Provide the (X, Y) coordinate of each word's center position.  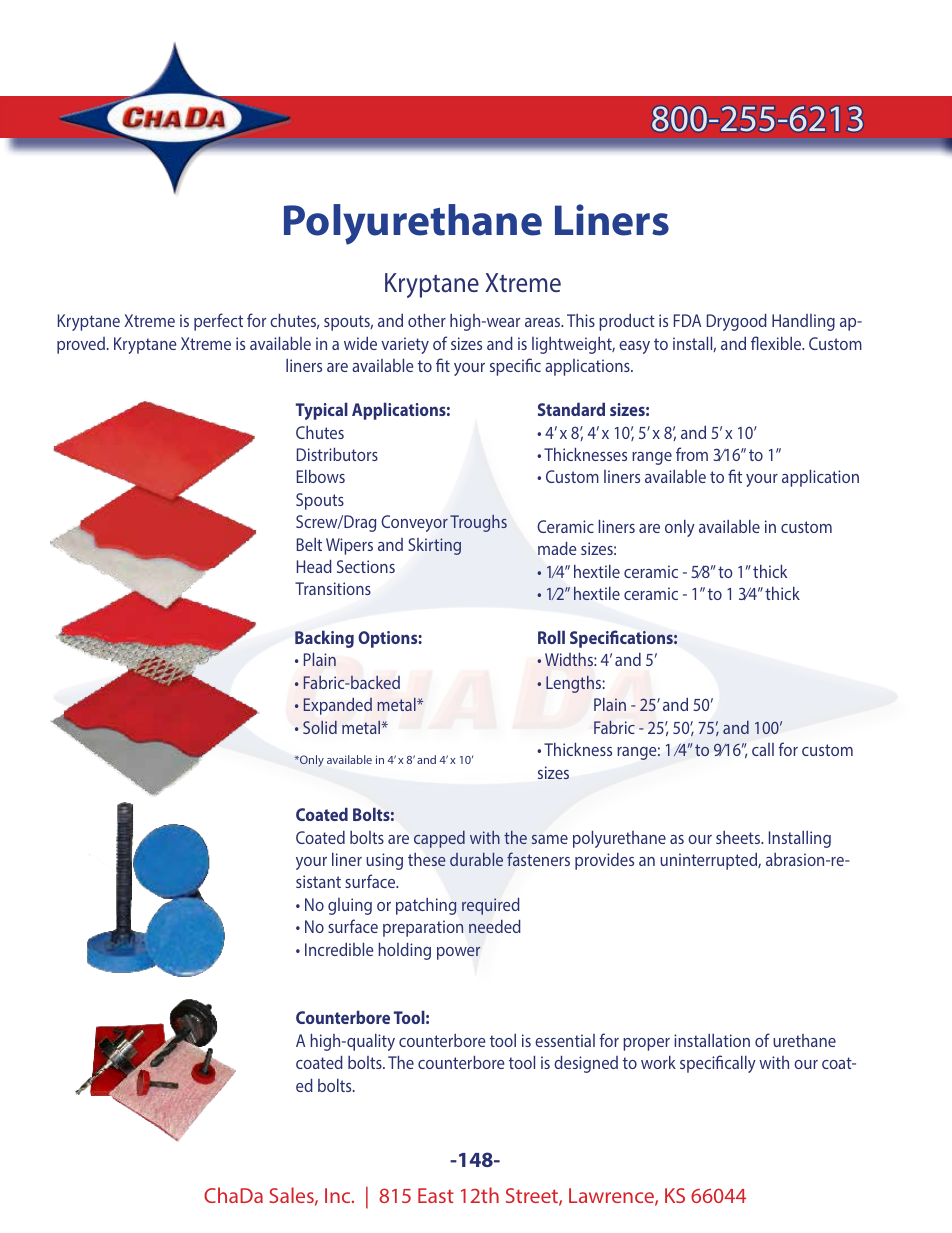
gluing (350, 906)
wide (360, 343)
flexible (777, 343)
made (557, 548)
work (658, 1062)
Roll (551, 637)
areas (544, 322)
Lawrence (612, 1197)
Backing (324, 639)
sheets (739, 837)
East (436, 1195)
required (490, 906)
